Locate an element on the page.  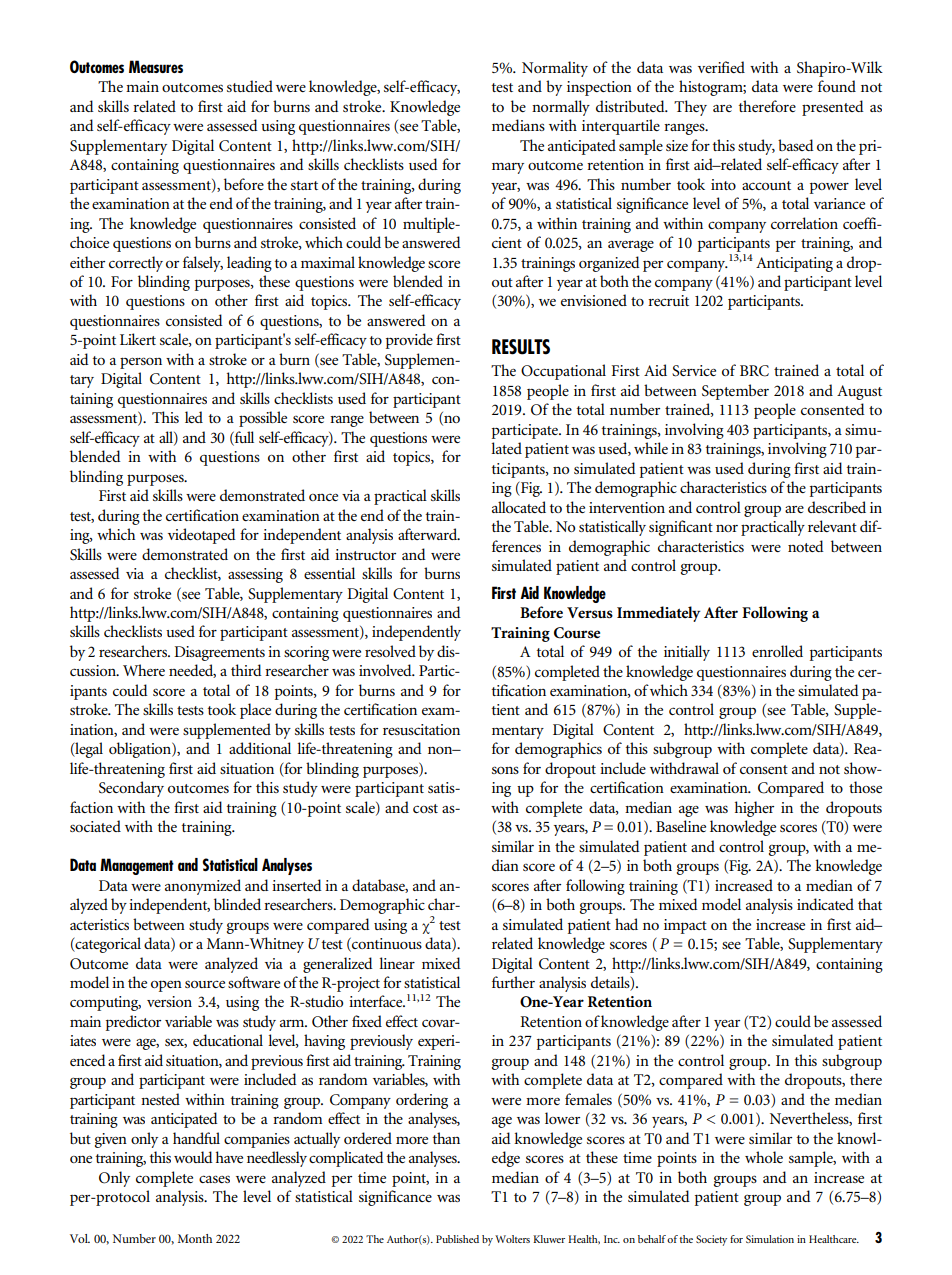
presented is located at coordinates (833, 108).
